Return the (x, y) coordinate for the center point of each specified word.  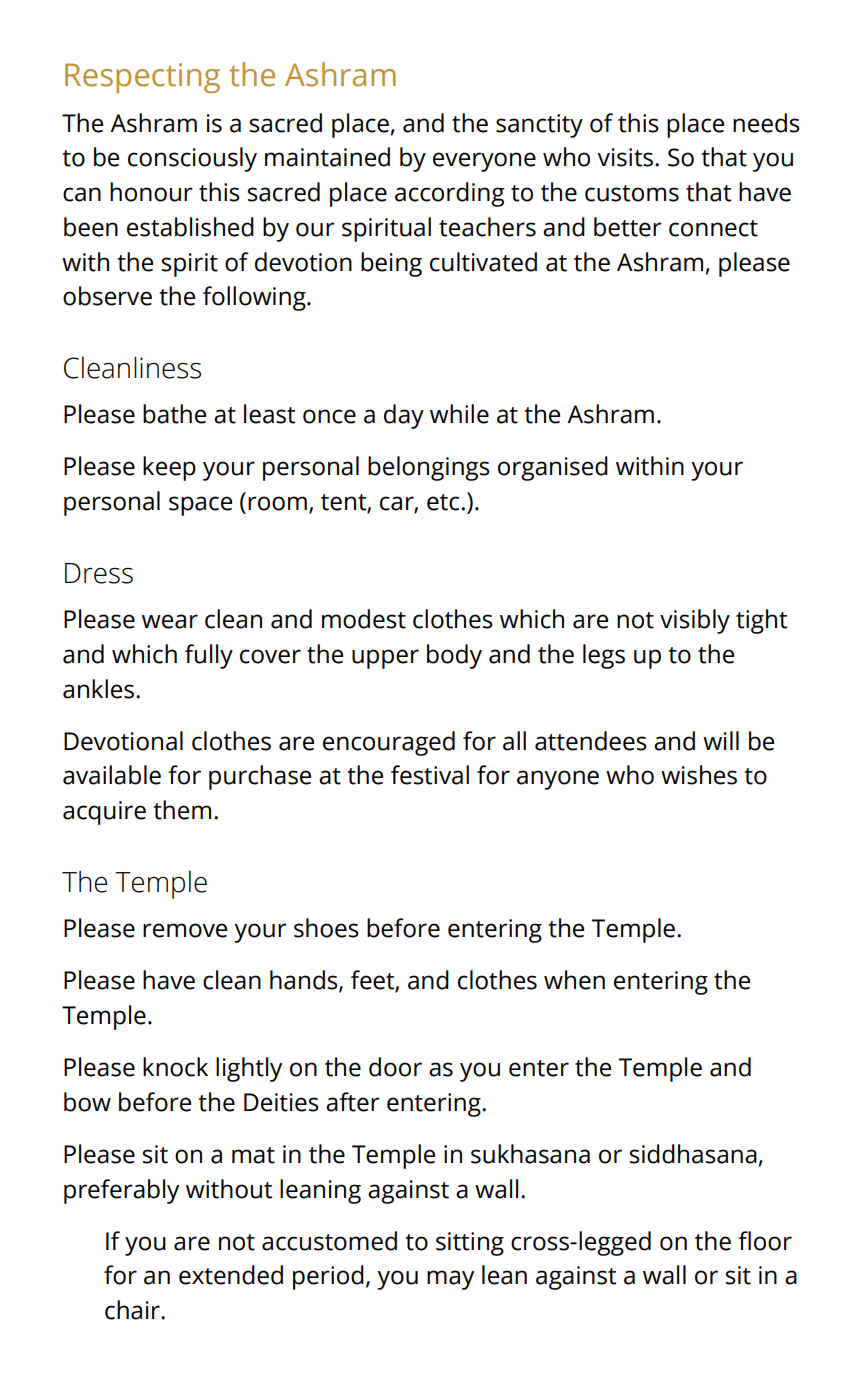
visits (626, 157)
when (574, 980)
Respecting (142, 78)
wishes (699, 775)
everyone (484, 162)
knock (175, 1067)
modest (364, 619)
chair (133, 1310)
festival (430, 775)
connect (713, 228)
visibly (695, 621)
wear (170, 621)
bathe (174, 414)
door (395, 1067)
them (182, 810)
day (404, 416)
